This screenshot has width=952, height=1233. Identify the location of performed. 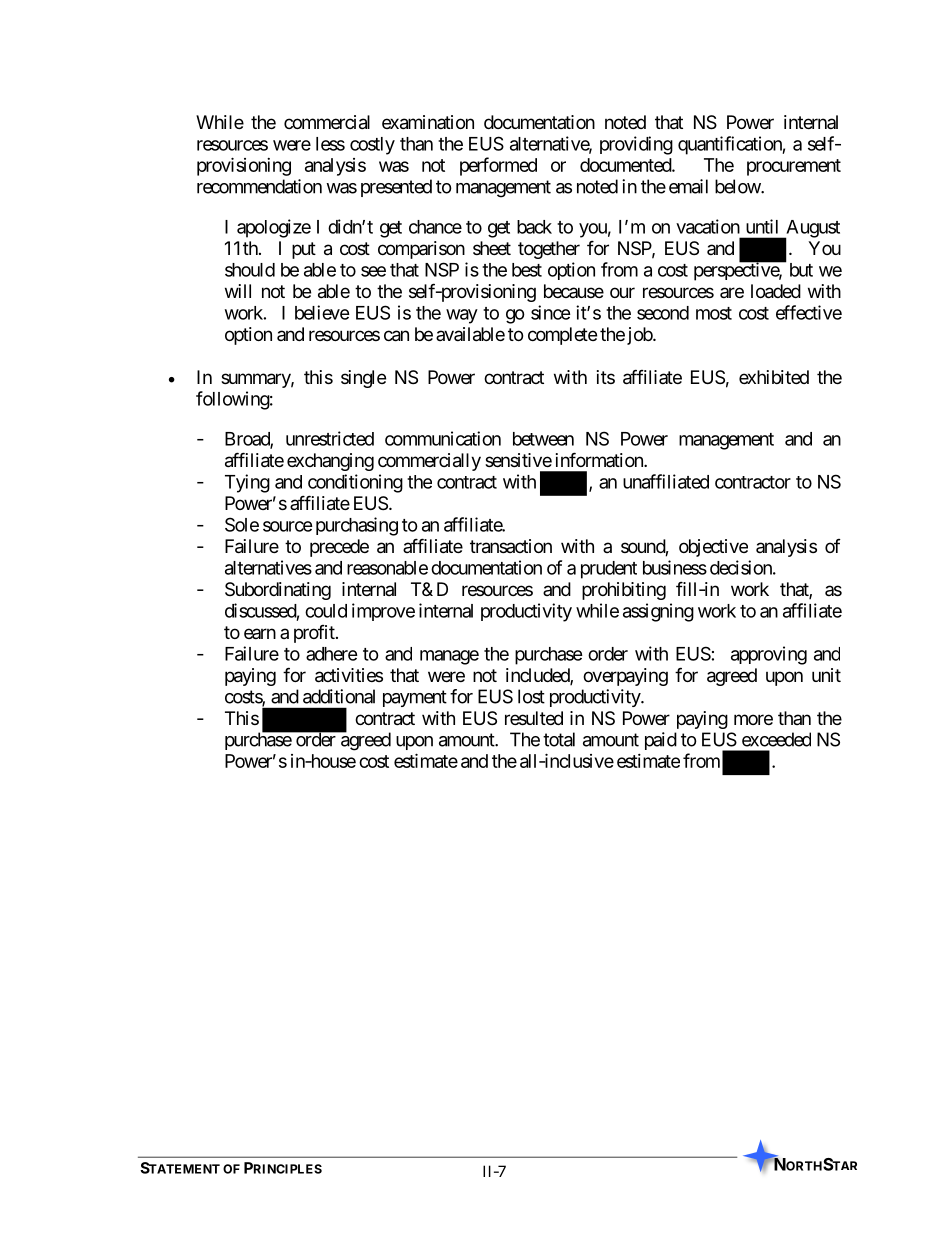
(498, 166).
